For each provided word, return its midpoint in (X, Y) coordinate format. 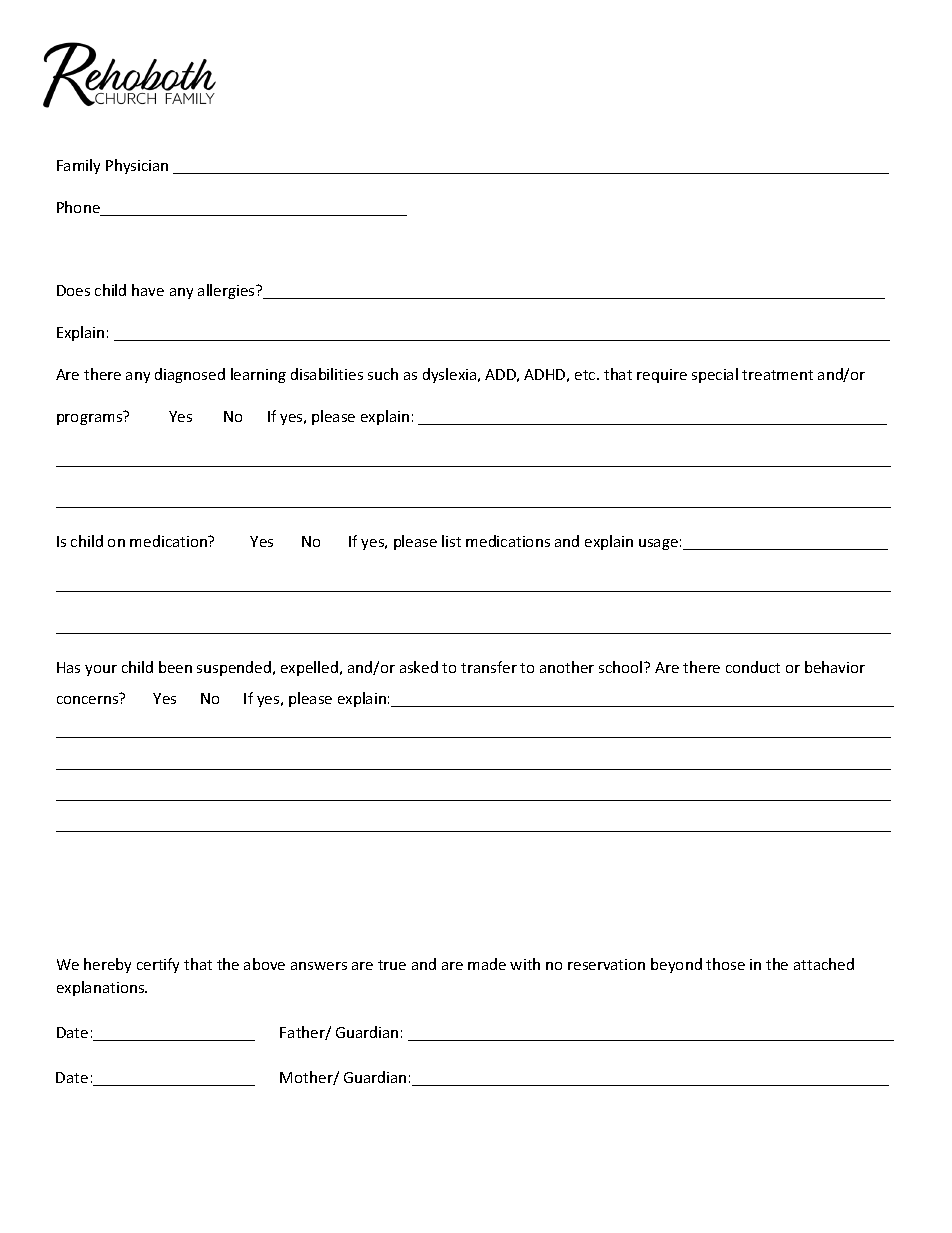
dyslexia (451, 375)
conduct (753, 667)
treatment (777, 375)
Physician (137, 166)
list (451, 541)
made (487, 964)
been (175, 667)
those (725, 964)
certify (158, 965)
